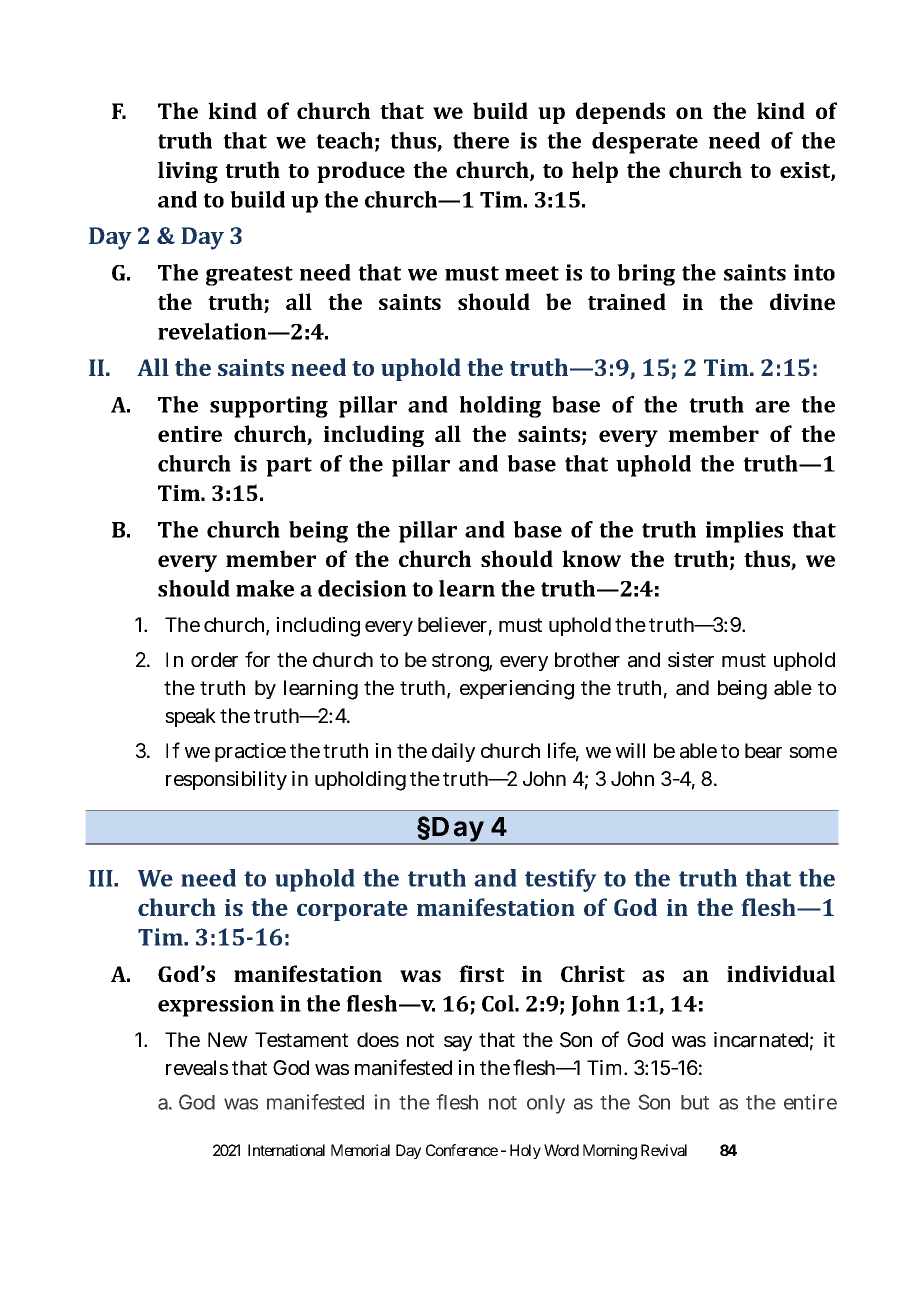  What do you see at coordinates (481, 140) in the screenshot?
I see `there` at bounding box center [481, 140].
